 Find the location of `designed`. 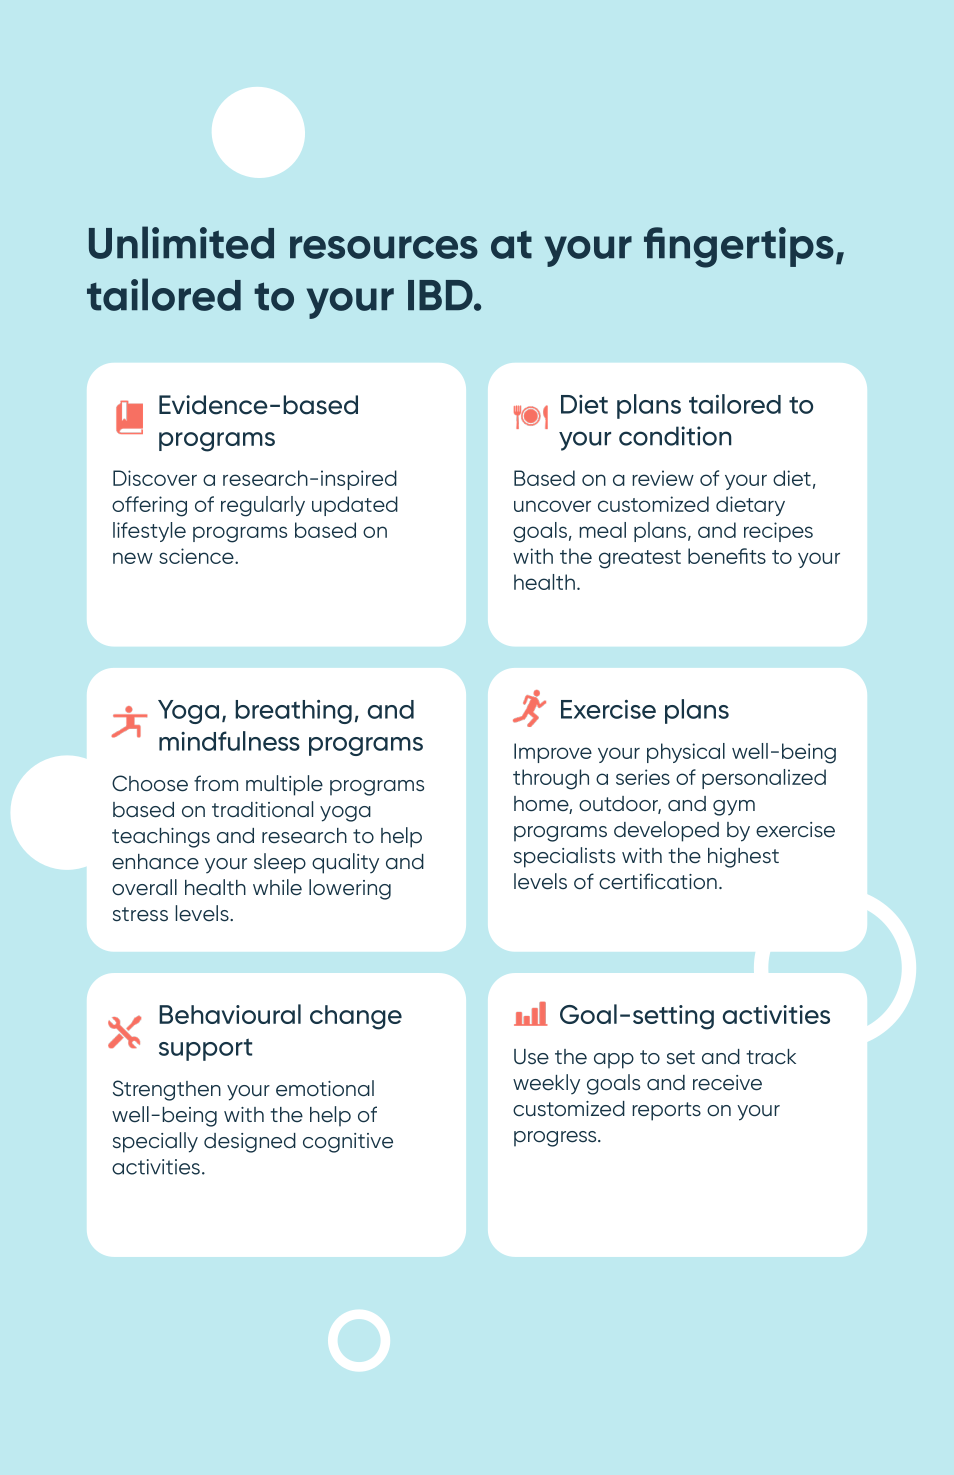

designed is located at coordinates (250, 1143).
